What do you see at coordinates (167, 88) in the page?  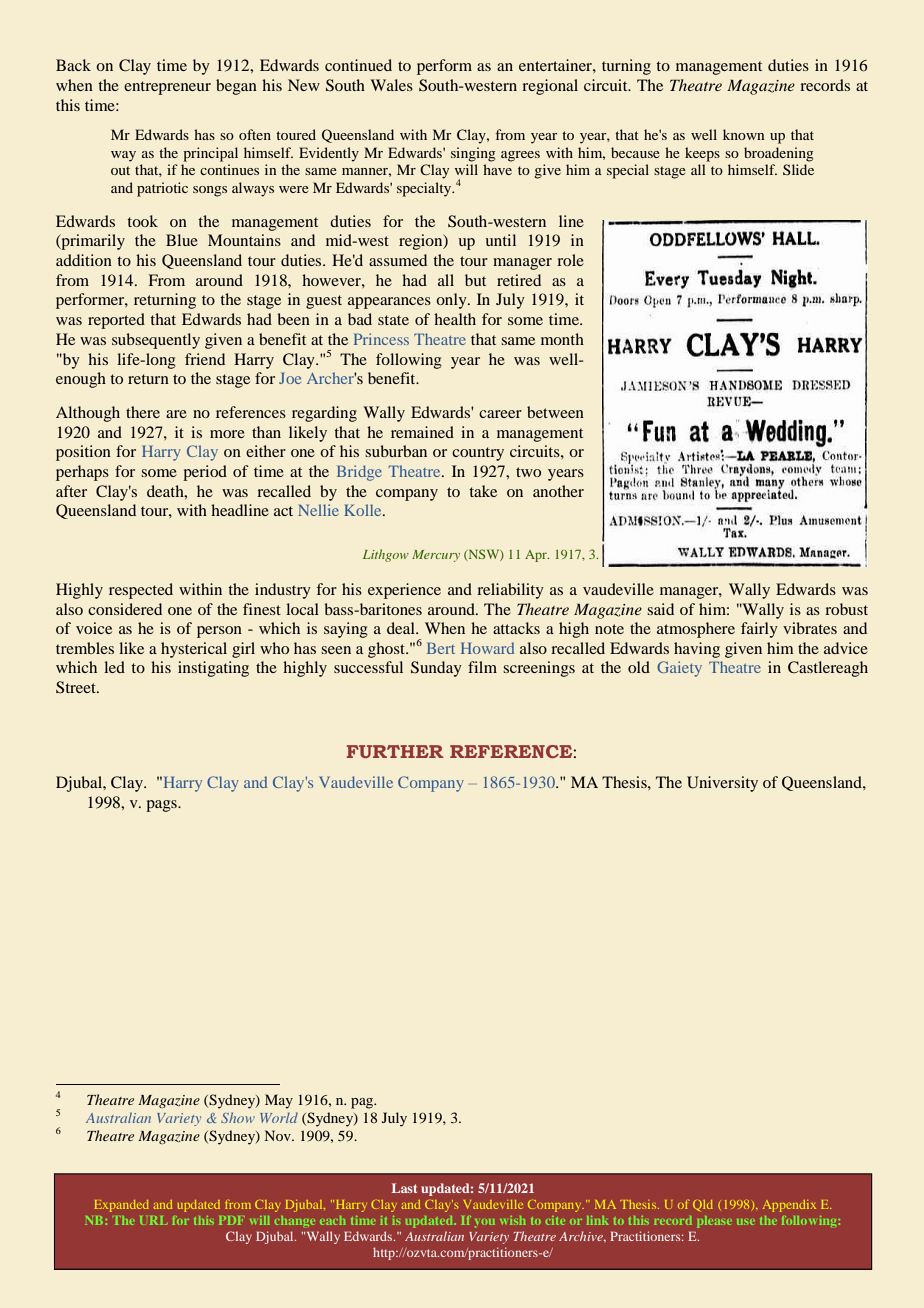 I see `entrepreneur` at bounding box center [167, 88].
